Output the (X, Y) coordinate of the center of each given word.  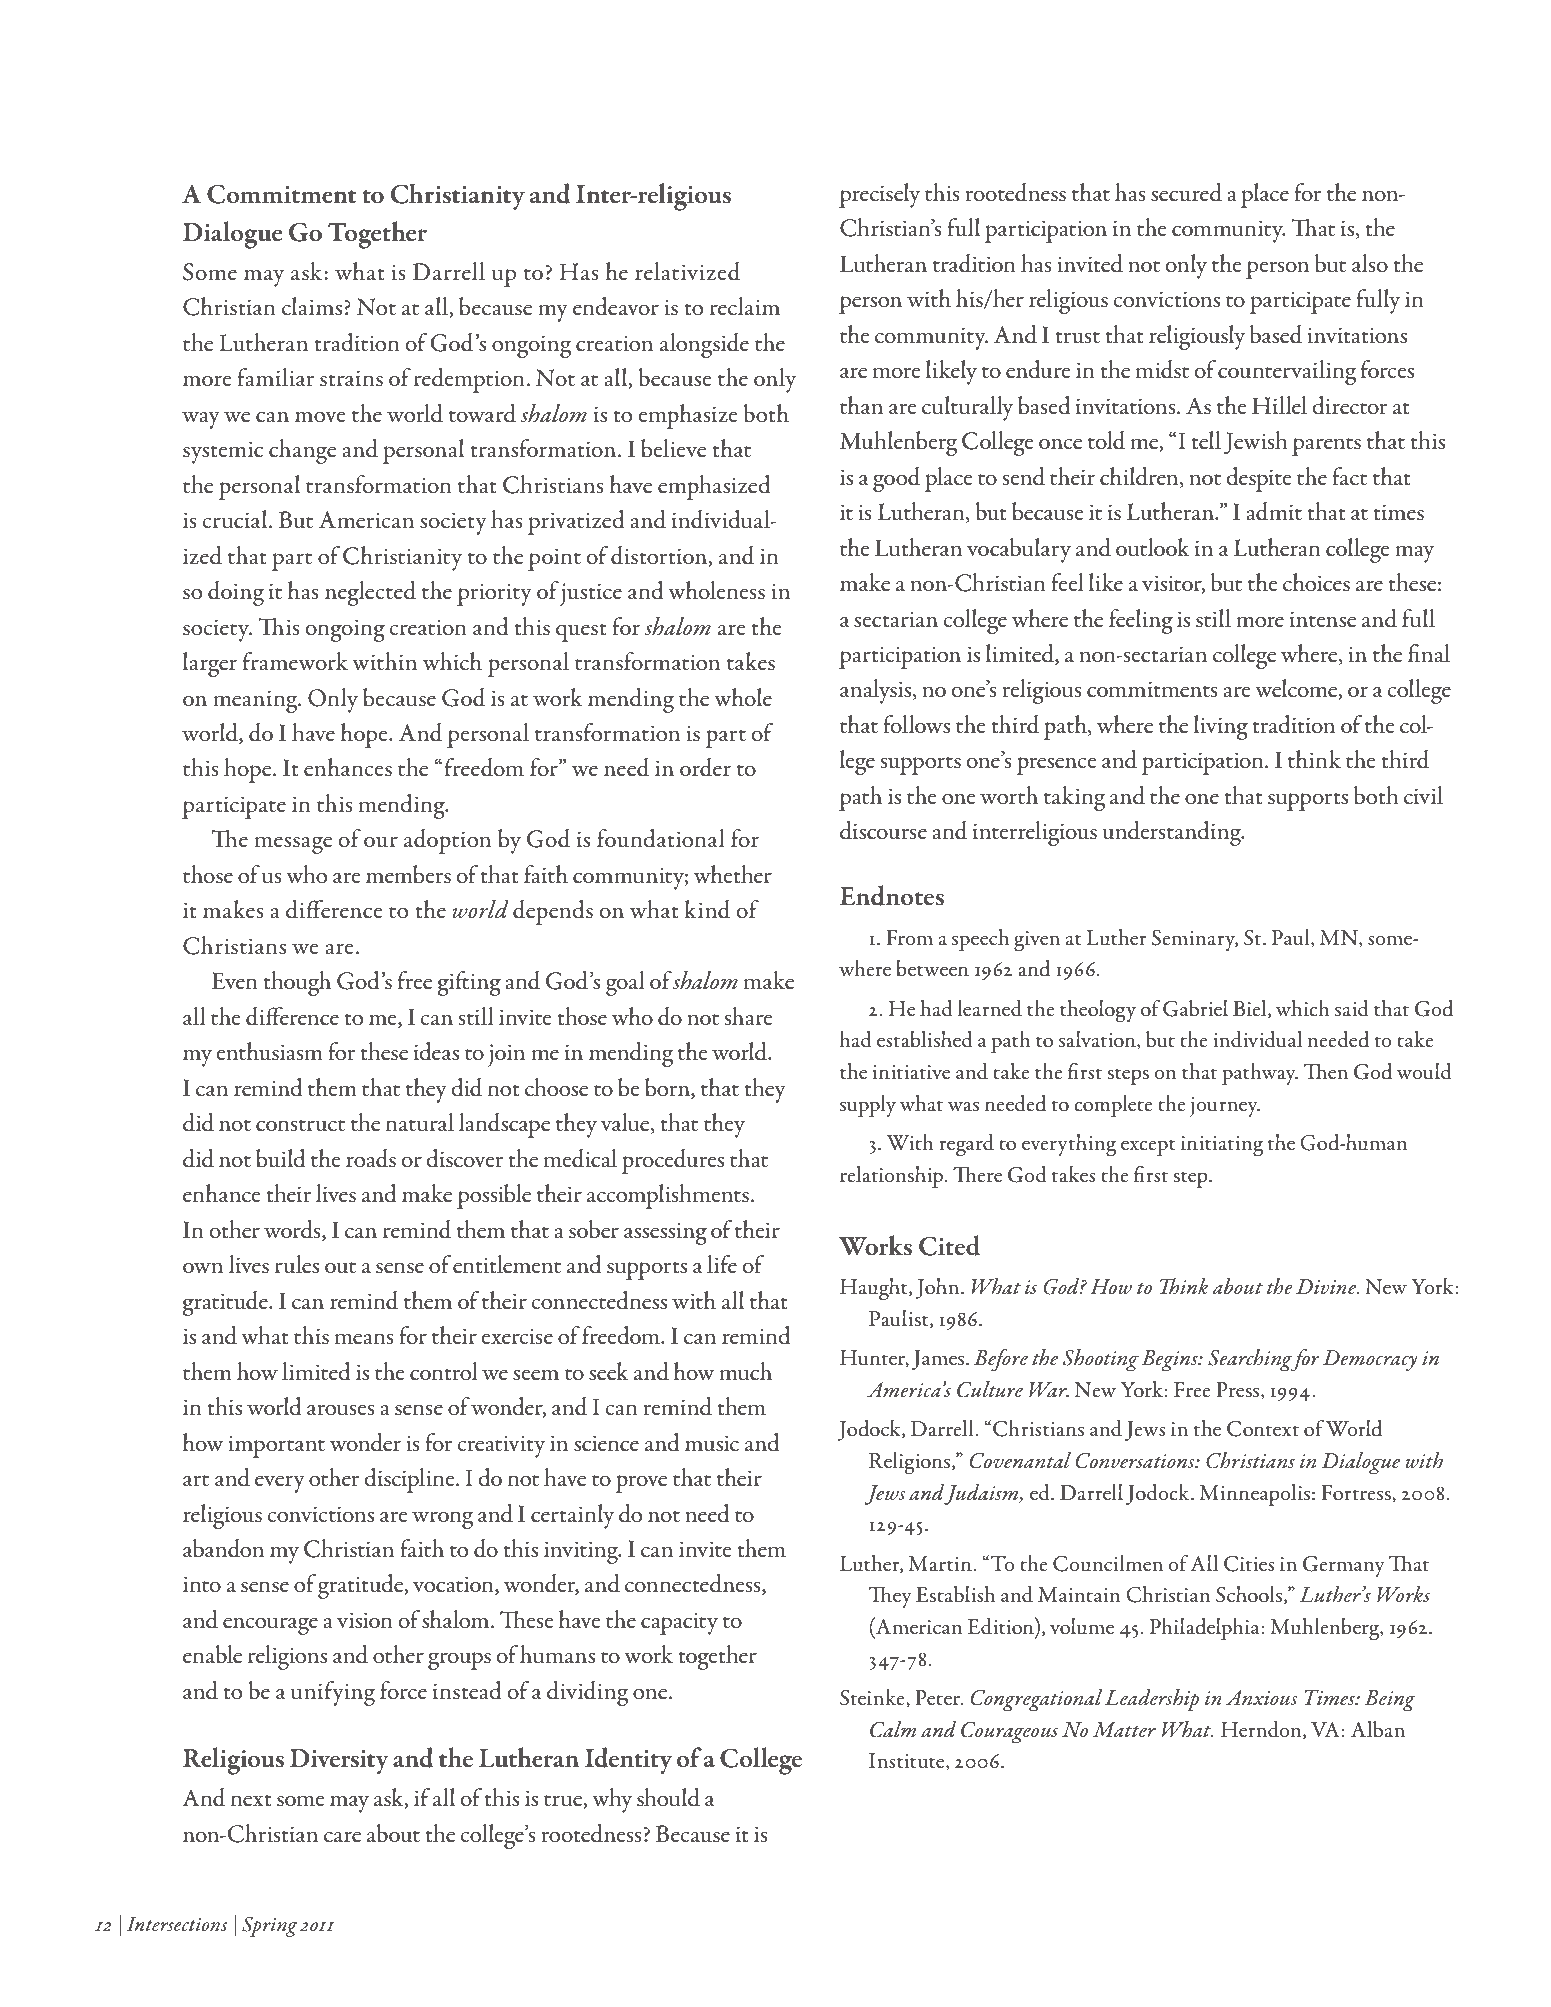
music (712, 1443)
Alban (1378, 1729)
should (668, 1797)
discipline (410, 1480)
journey (1225, 1107)
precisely (879, 195)
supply (868, 1106)
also (1370, 263)
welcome (1297, 689)
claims (312, 306)
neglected (370, 593)
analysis (877, 691)
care (342, 1837)
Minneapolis (1254, 1495)
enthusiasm (269, 1051)
